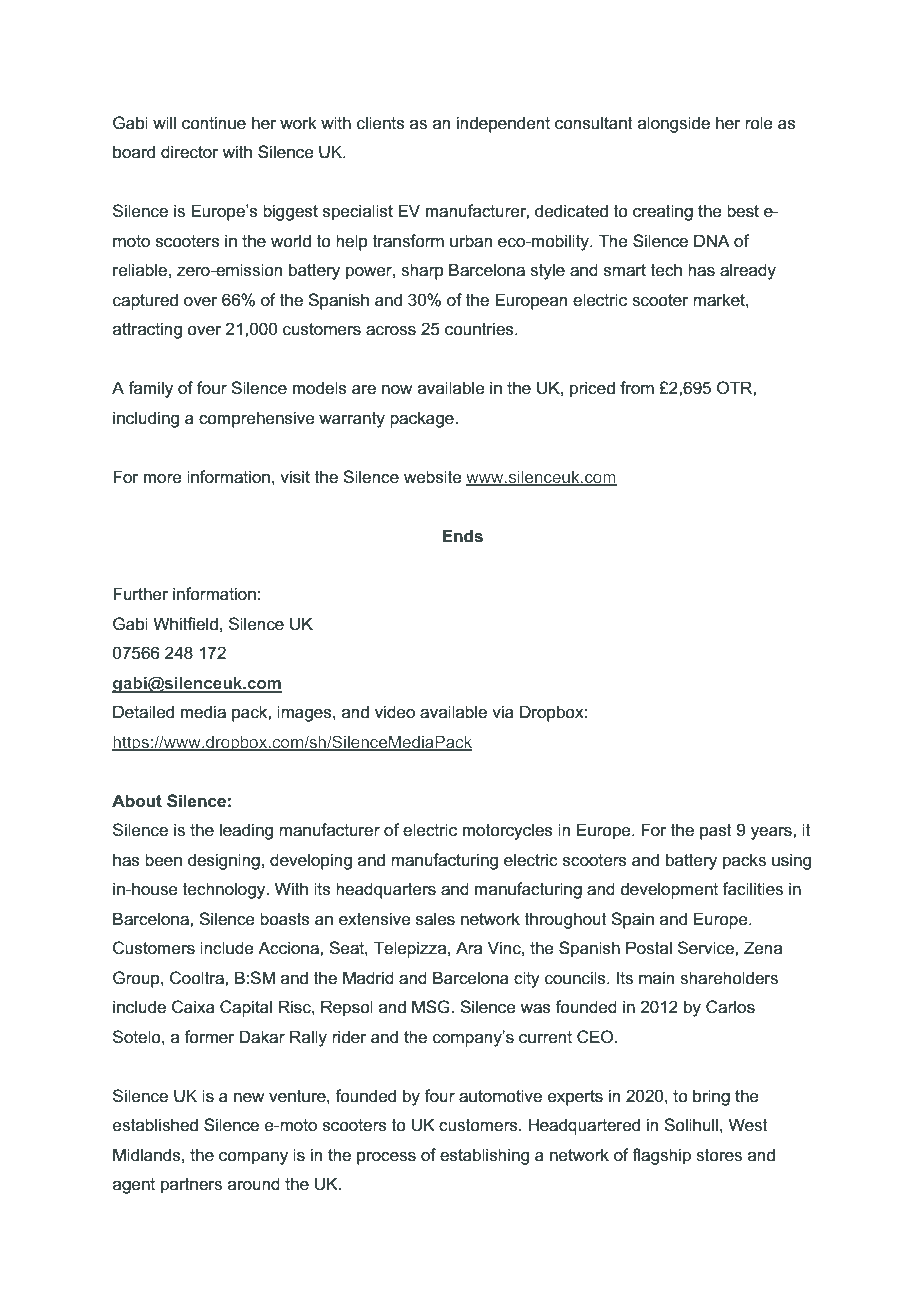 This page has height=1308, width=924. I want to click on Whitfield, so click(185, 623).
